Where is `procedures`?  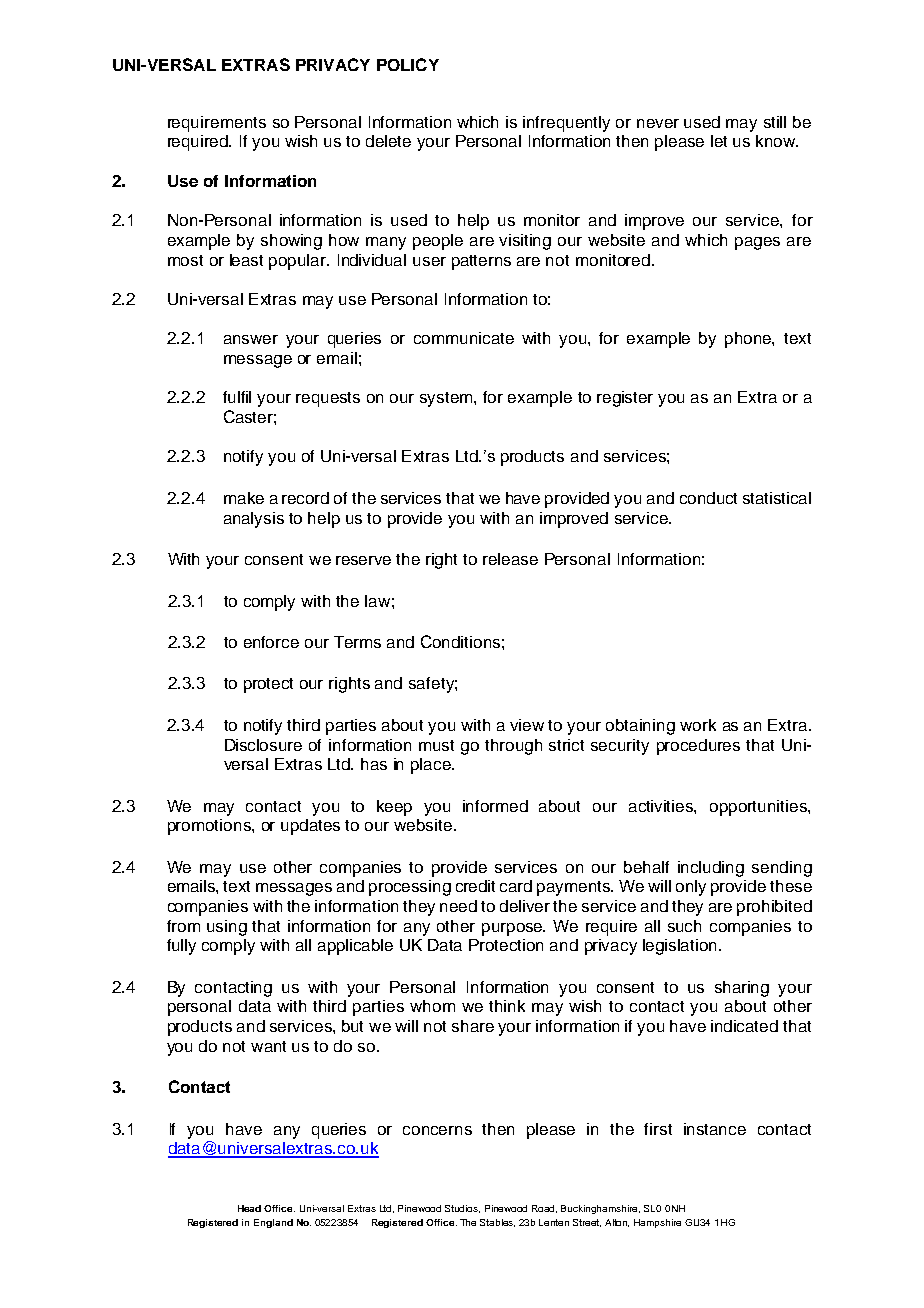
procedures is located at coordinates (698, 747).
